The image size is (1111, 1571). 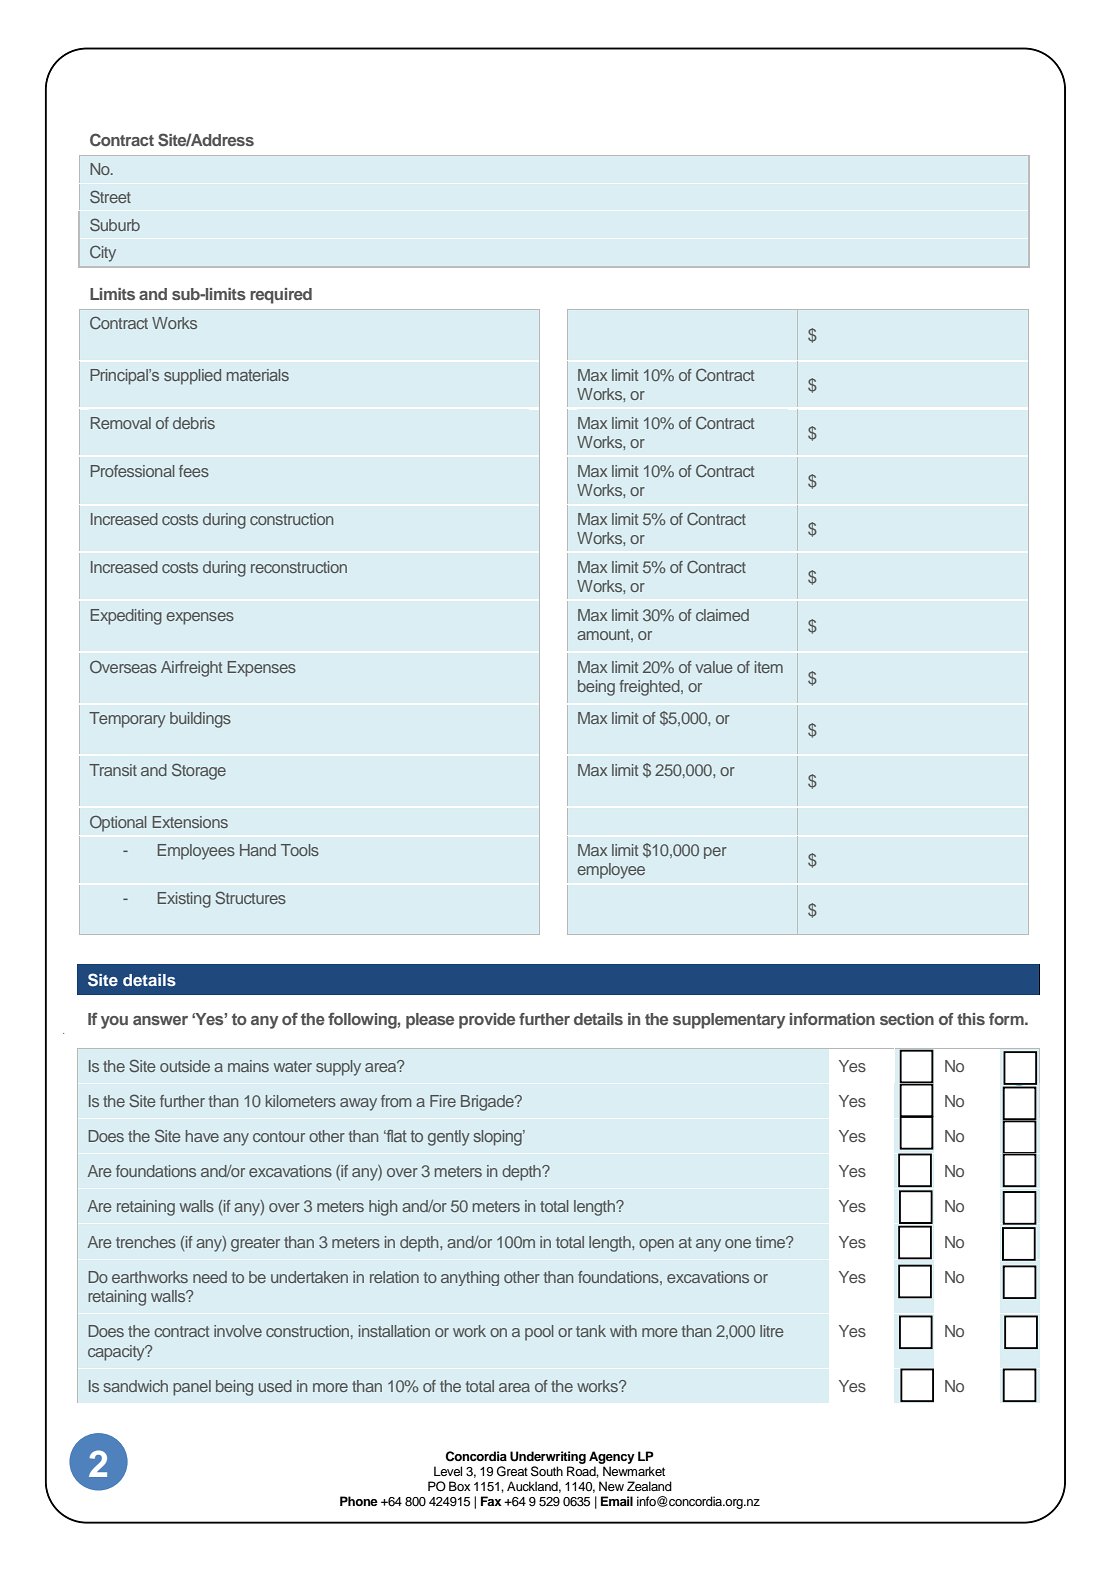 What do you see at coordinates (772, 1331) in the page?
I see `litre` at bounding box center [772, 1331].
